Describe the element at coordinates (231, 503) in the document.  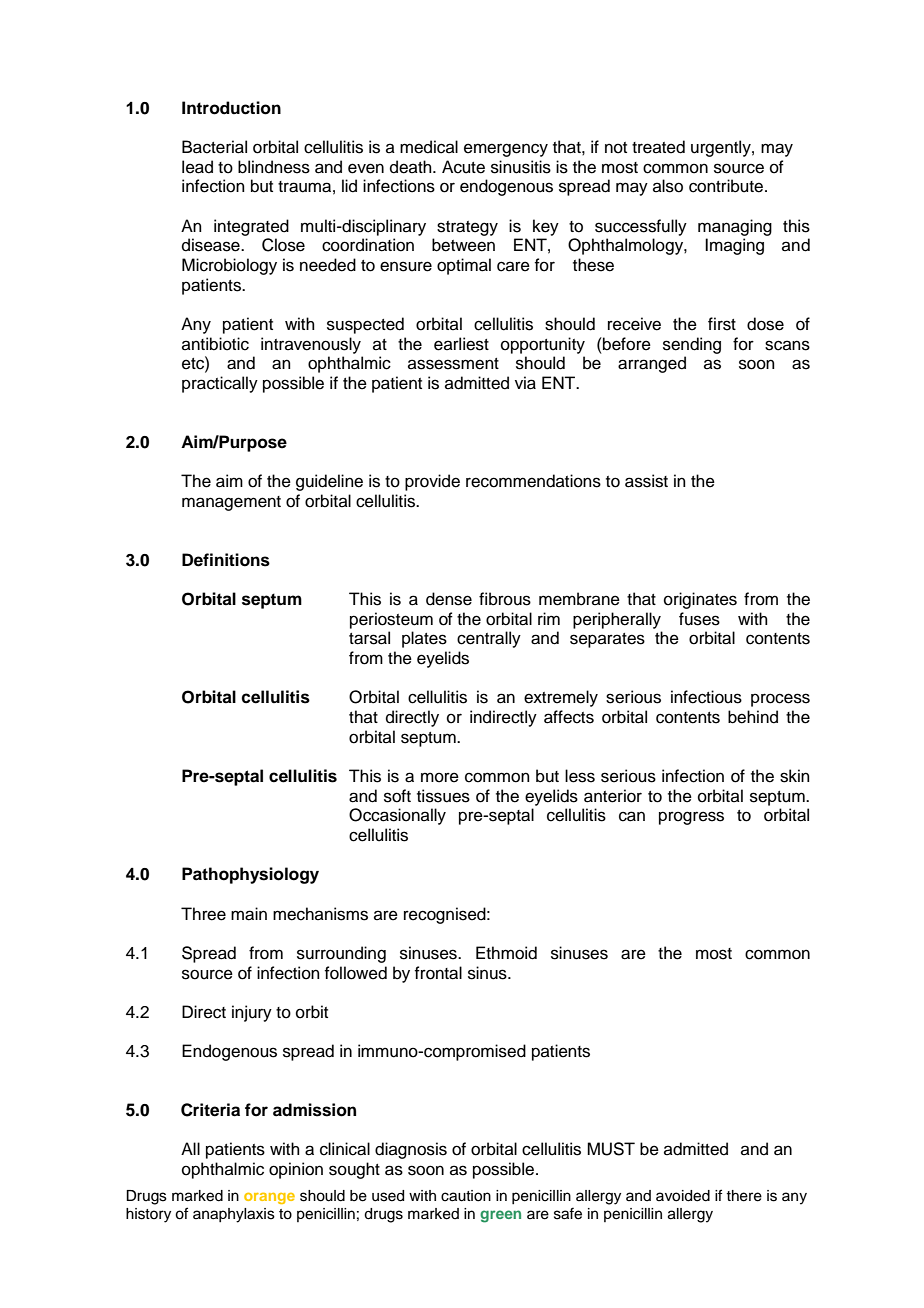
I see `management` at that location.
